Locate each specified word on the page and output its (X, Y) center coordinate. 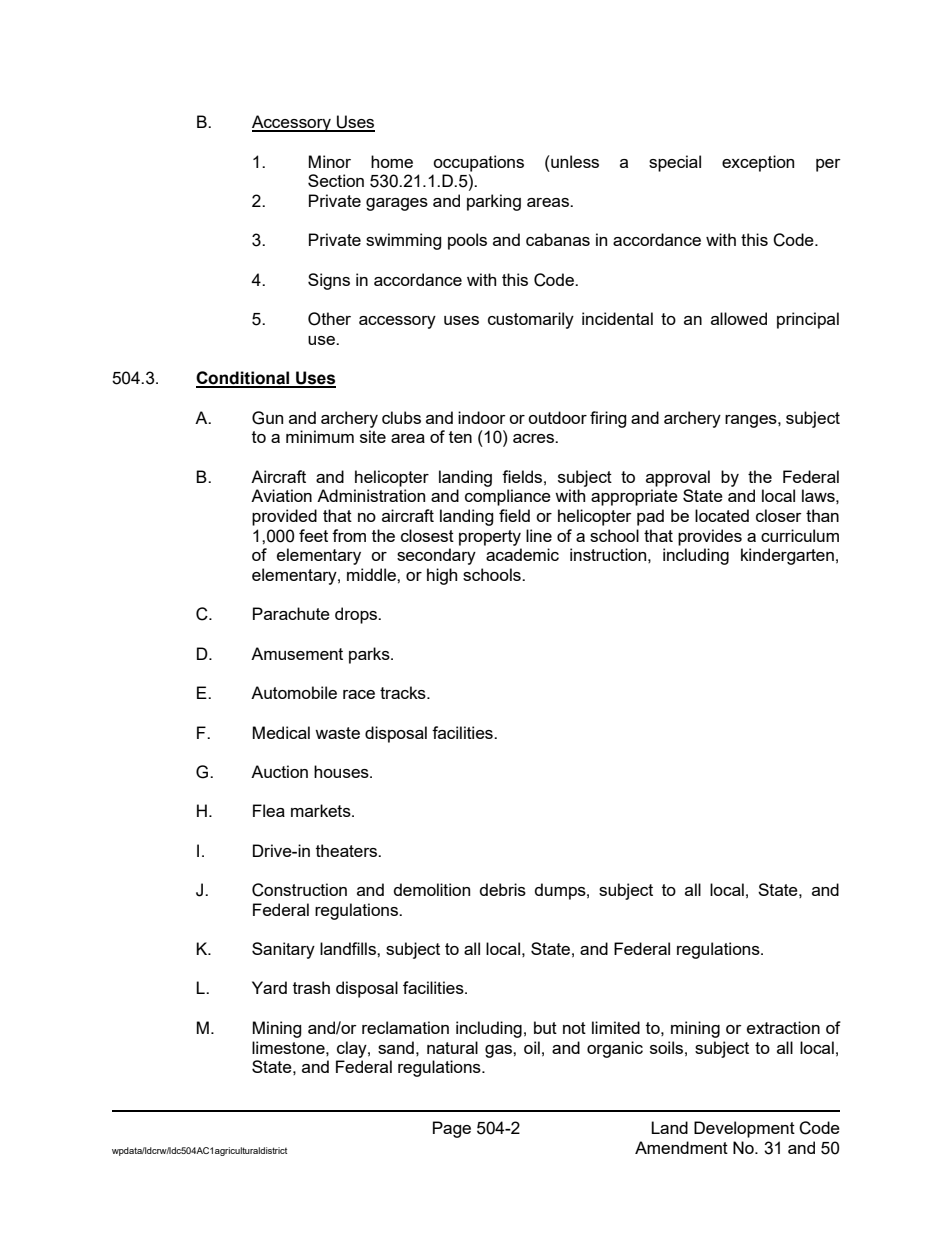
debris (503, 889)
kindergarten (787, 556)
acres (535, 438)
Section (336, 180)
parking (494, 202)
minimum (320, 436)
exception (758, 163)
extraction (783, 1027)
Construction (299, 890)
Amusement (297, 653)
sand (396, 1047)
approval (678, 478)
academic (522, 554)
